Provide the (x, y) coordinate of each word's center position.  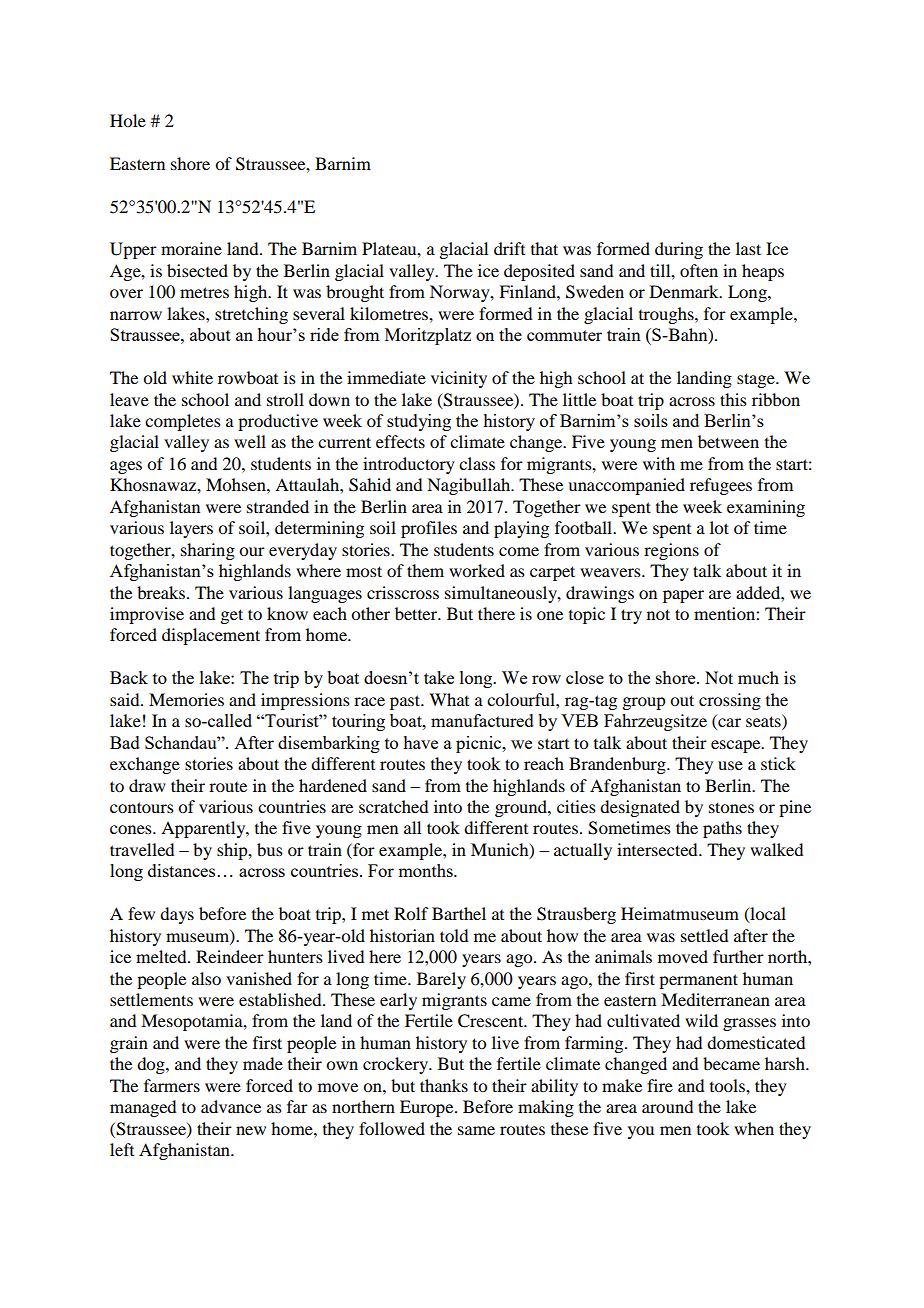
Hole (128, 120)
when (754, 1128)
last (748, 248)
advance (231, 1106)
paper (683, 596)
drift (509, 248)
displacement (211, 636)
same (476, 1130)
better (417, 613)
